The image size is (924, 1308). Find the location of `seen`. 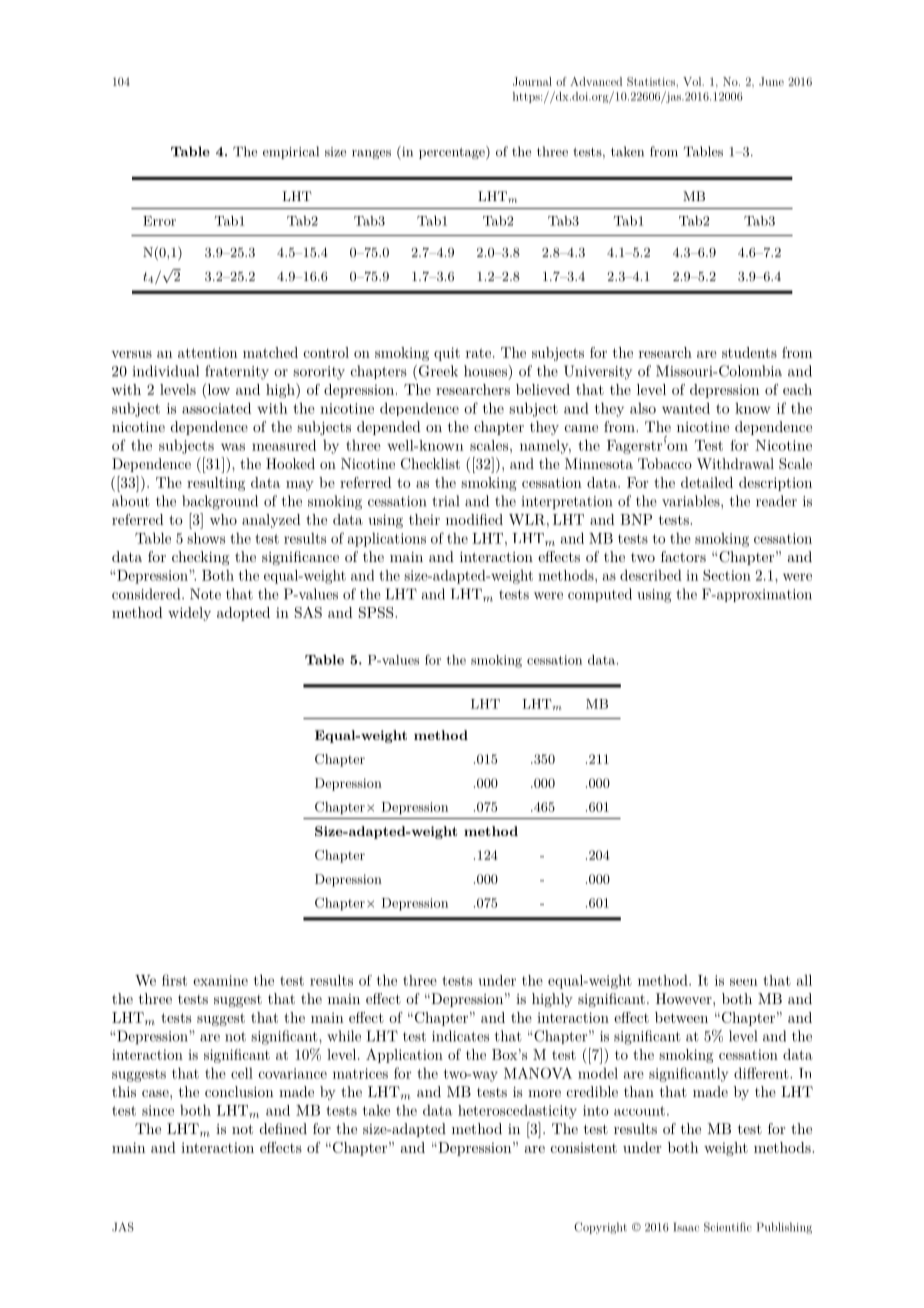

seen is located at coordinates (744, 982).
